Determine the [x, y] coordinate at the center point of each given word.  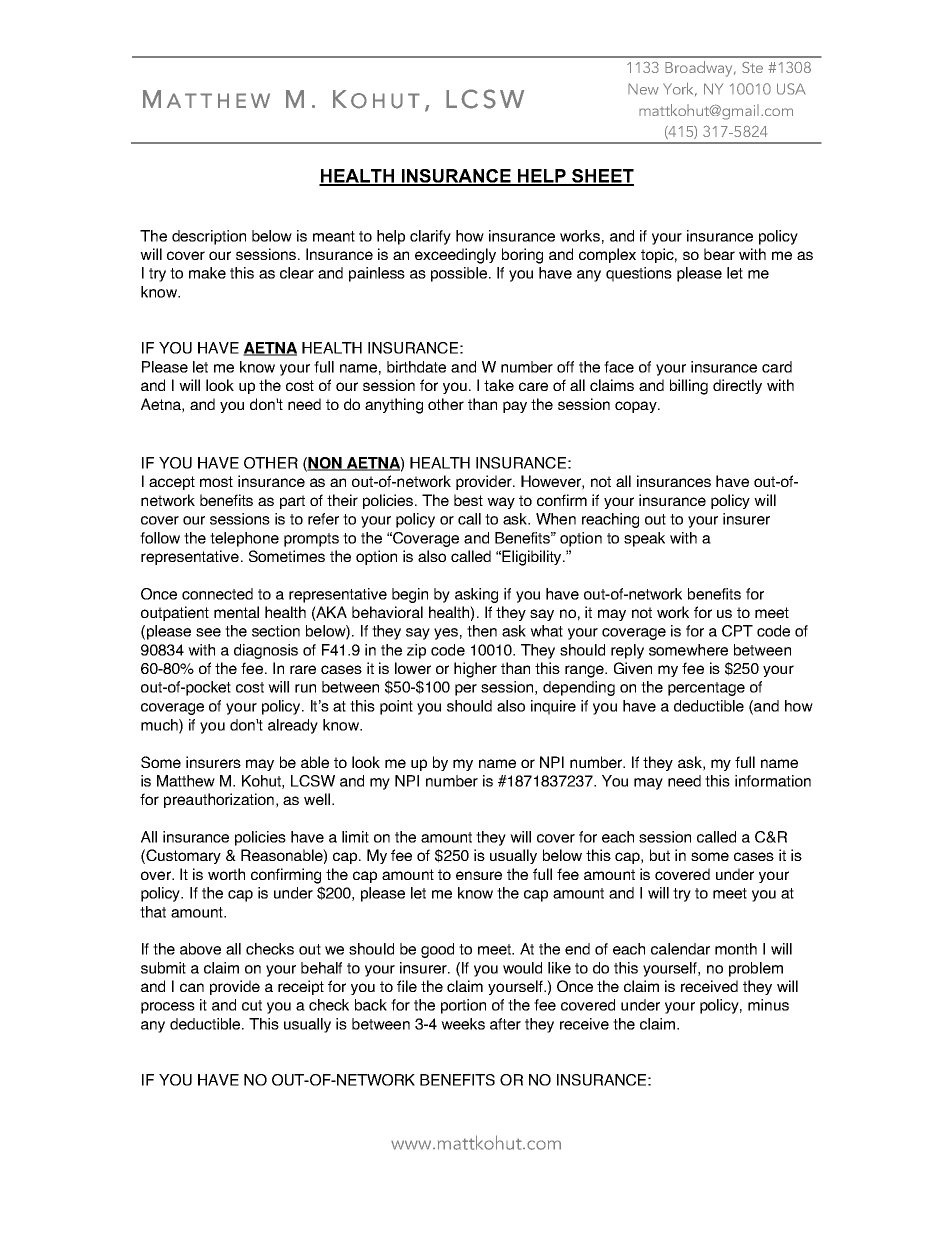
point [396, 707]
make [207, 273]
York [680, 89]
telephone [244, 539]
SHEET [602, 177]
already [293, 726]
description [209, 237]
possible [459, 274]
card [777, 367]
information [773, 781]
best [468, 500]
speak [644, 539]
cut [252, 1005]
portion [463, 1006]
